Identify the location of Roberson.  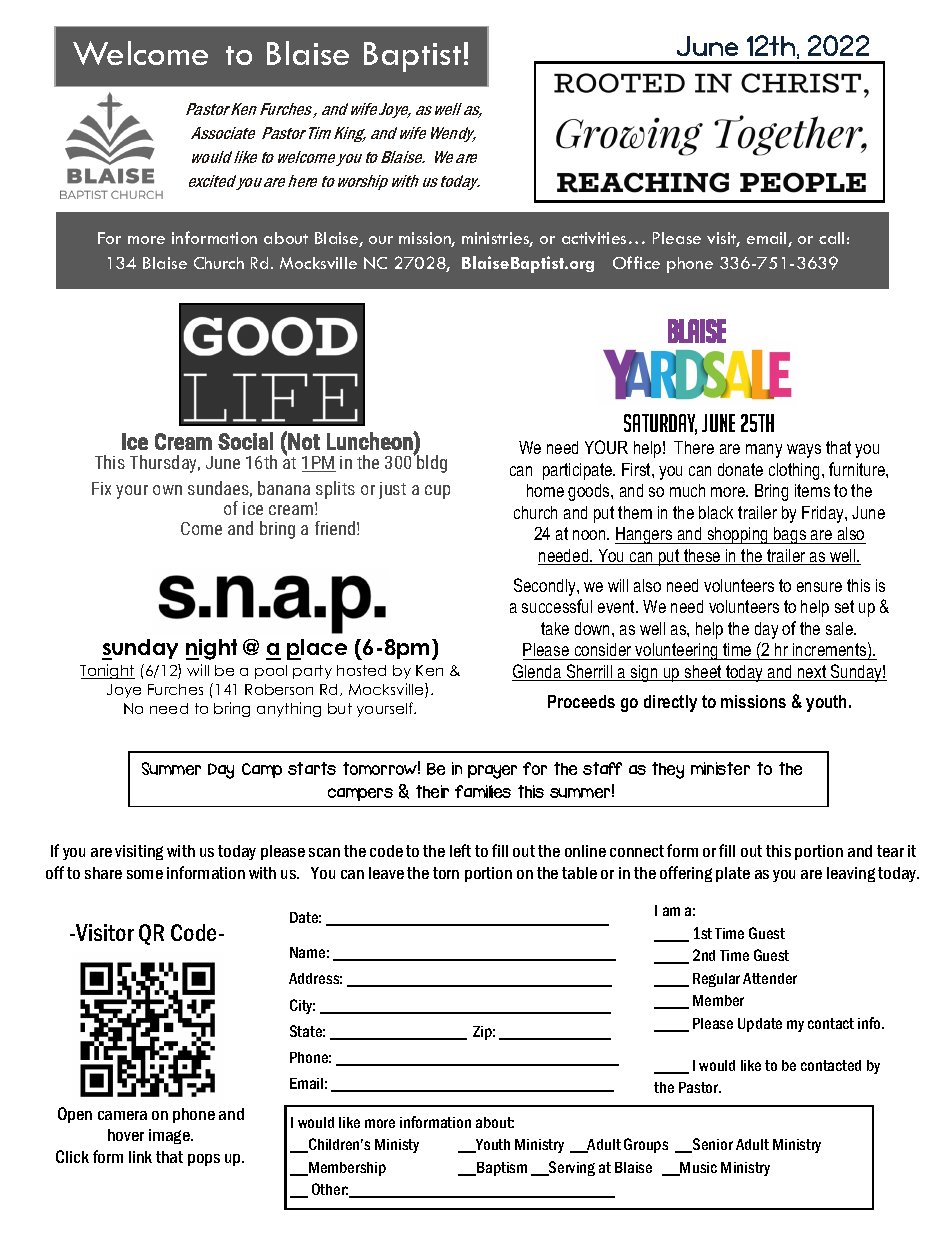
(279, 689).
